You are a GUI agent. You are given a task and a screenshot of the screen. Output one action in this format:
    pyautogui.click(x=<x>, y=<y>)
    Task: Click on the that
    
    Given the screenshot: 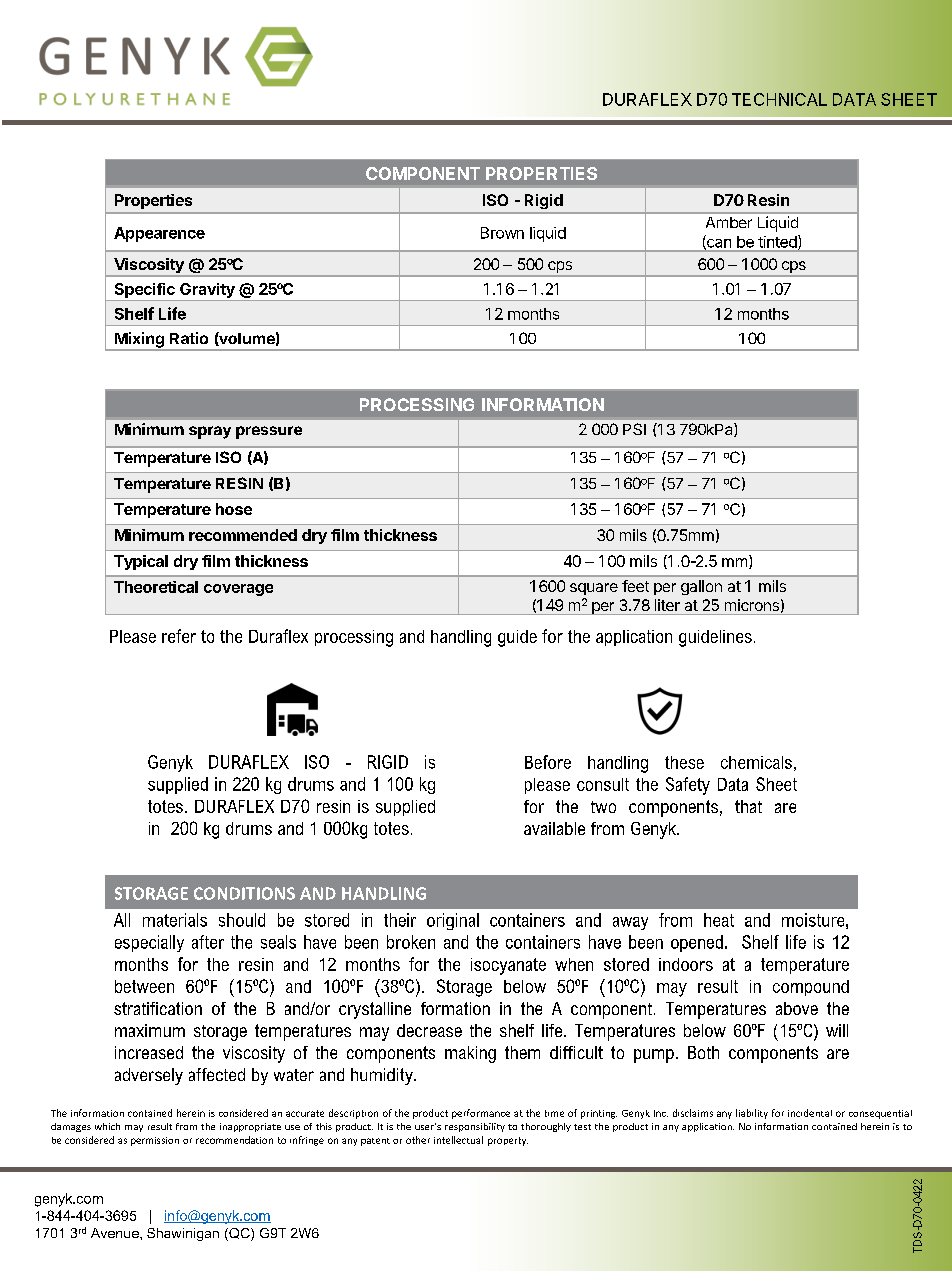 What is the action you would take?
    pyautogui.click(x=748, y=806)
